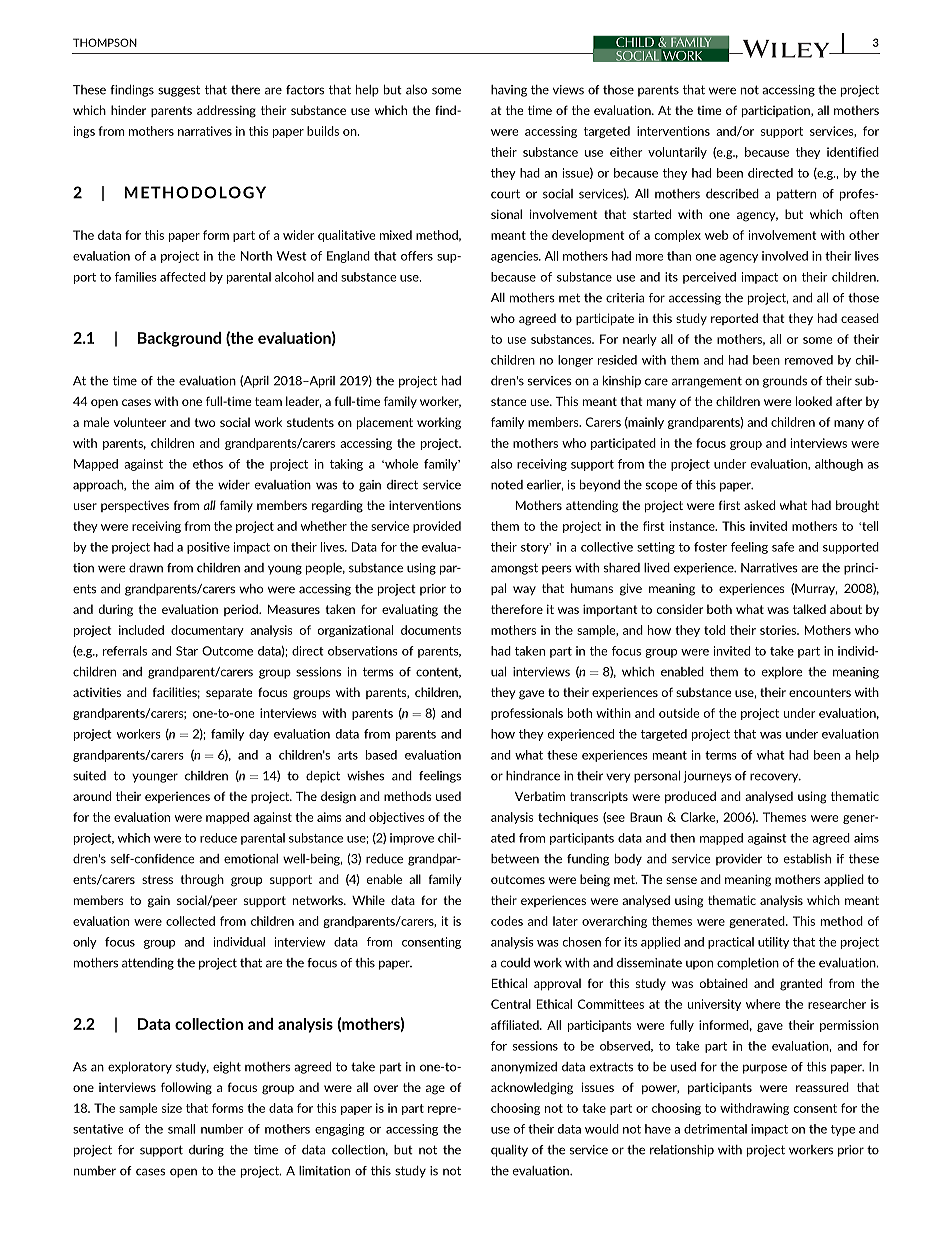 Image resolution: width=952 pixels, height=1251 pixels. Describe the element at coordinates (809, 609) in the screenshot. I see `talked` at that location.
